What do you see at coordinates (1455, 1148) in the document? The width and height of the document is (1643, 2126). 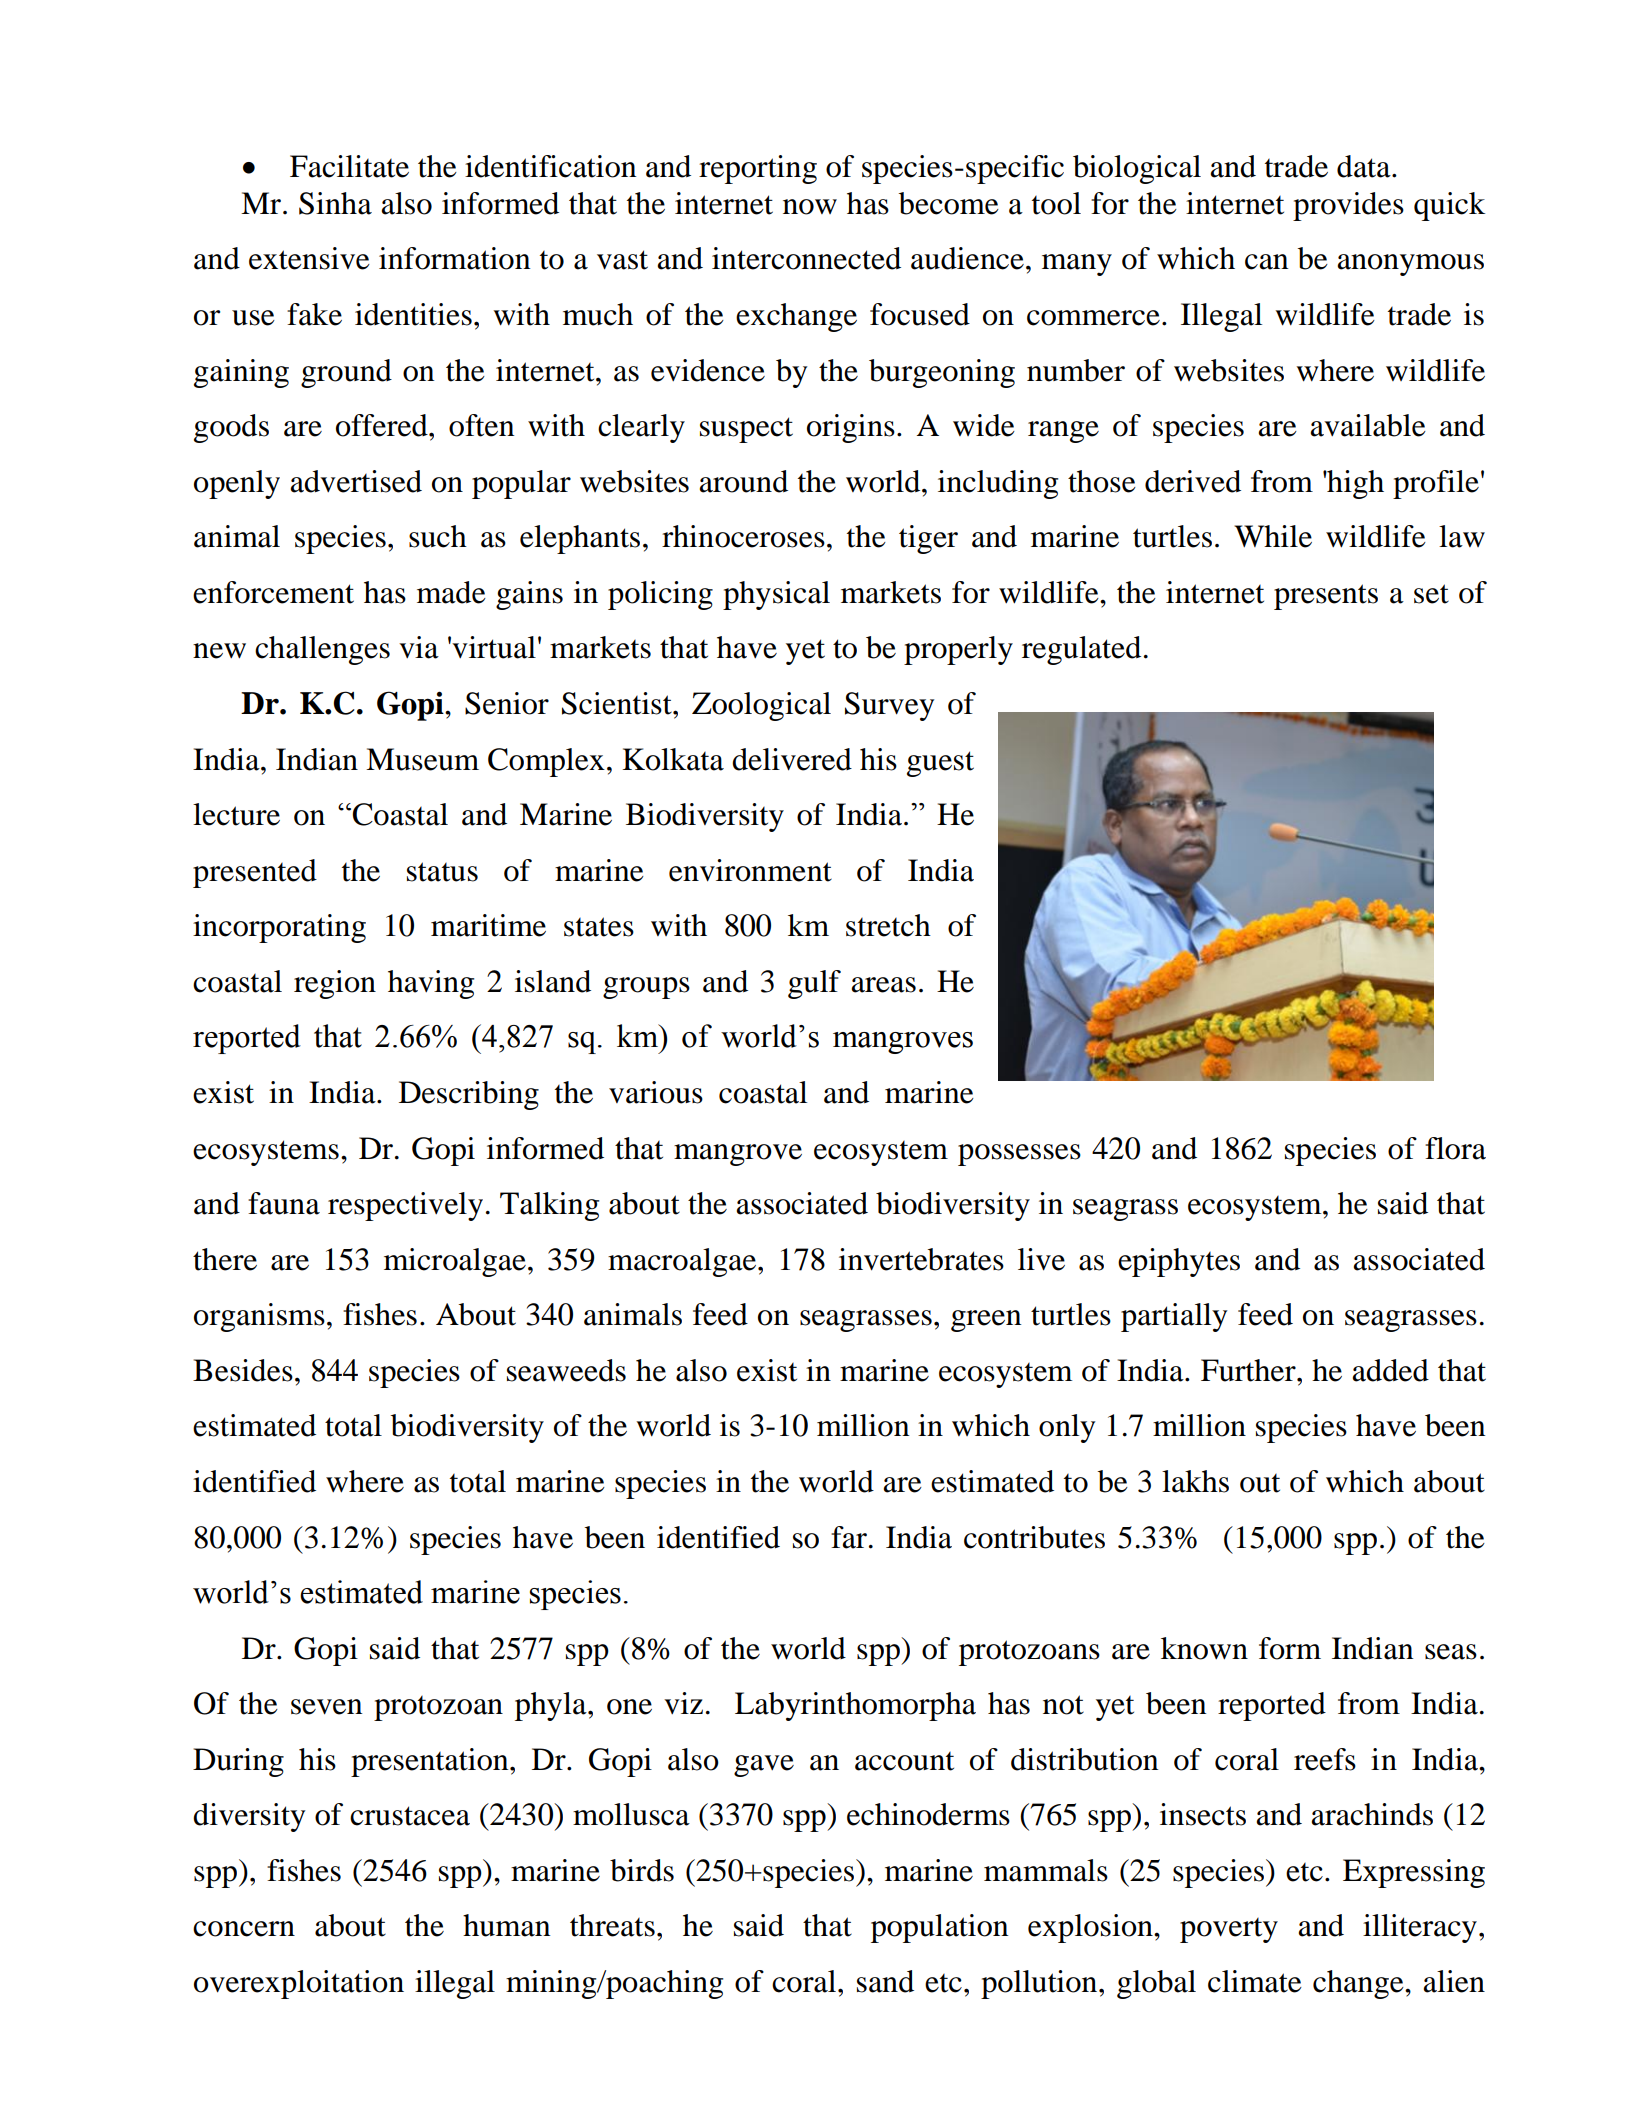 I see `flora` at bounding box center [1455, 1148].
